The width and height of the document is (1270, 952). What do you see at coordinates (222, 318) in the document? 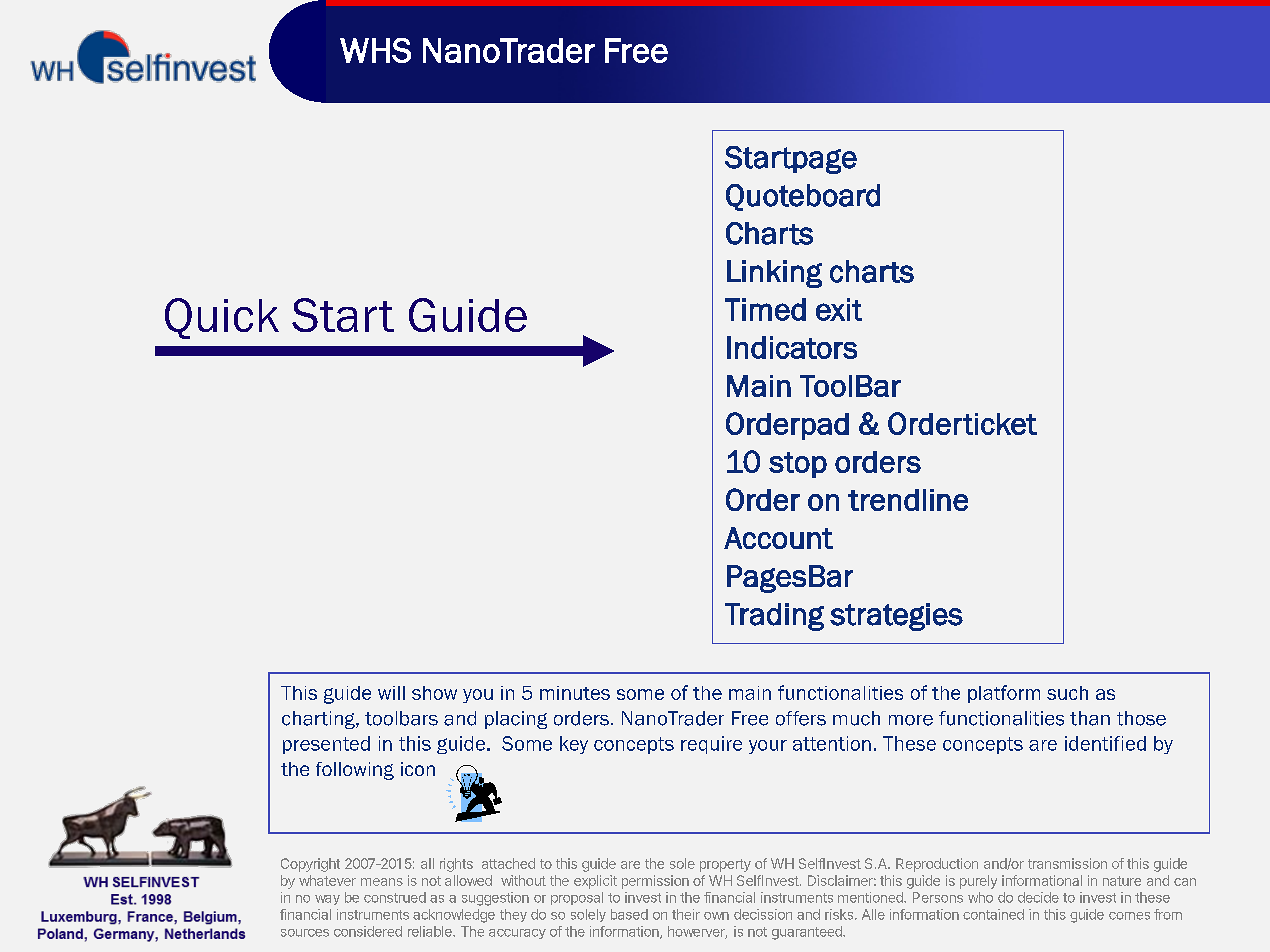
I see `Quick` at bounding box center [222, 318].
